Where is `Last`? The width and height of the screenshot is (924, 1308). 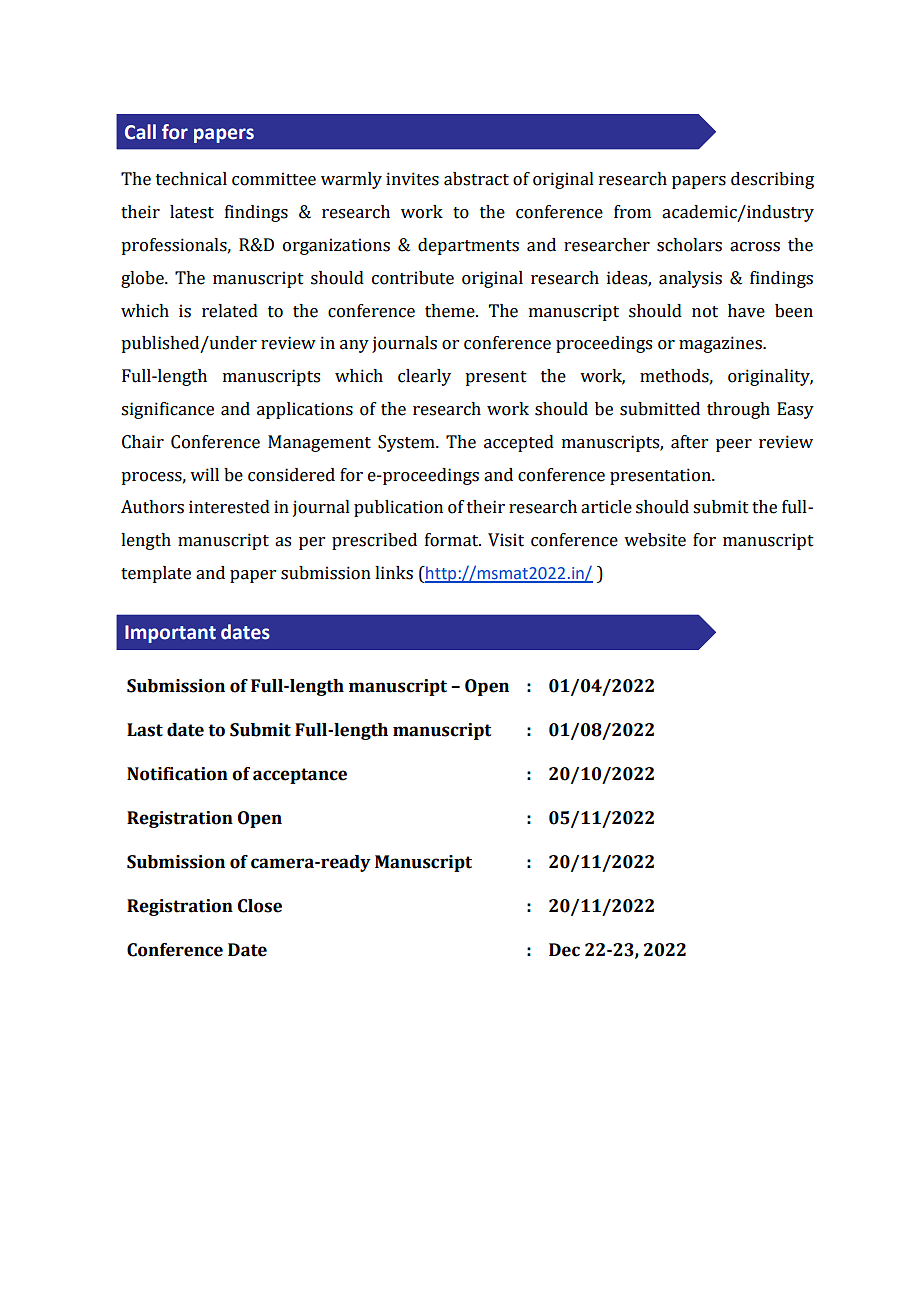 Last is located at coordinates (145, 730).
